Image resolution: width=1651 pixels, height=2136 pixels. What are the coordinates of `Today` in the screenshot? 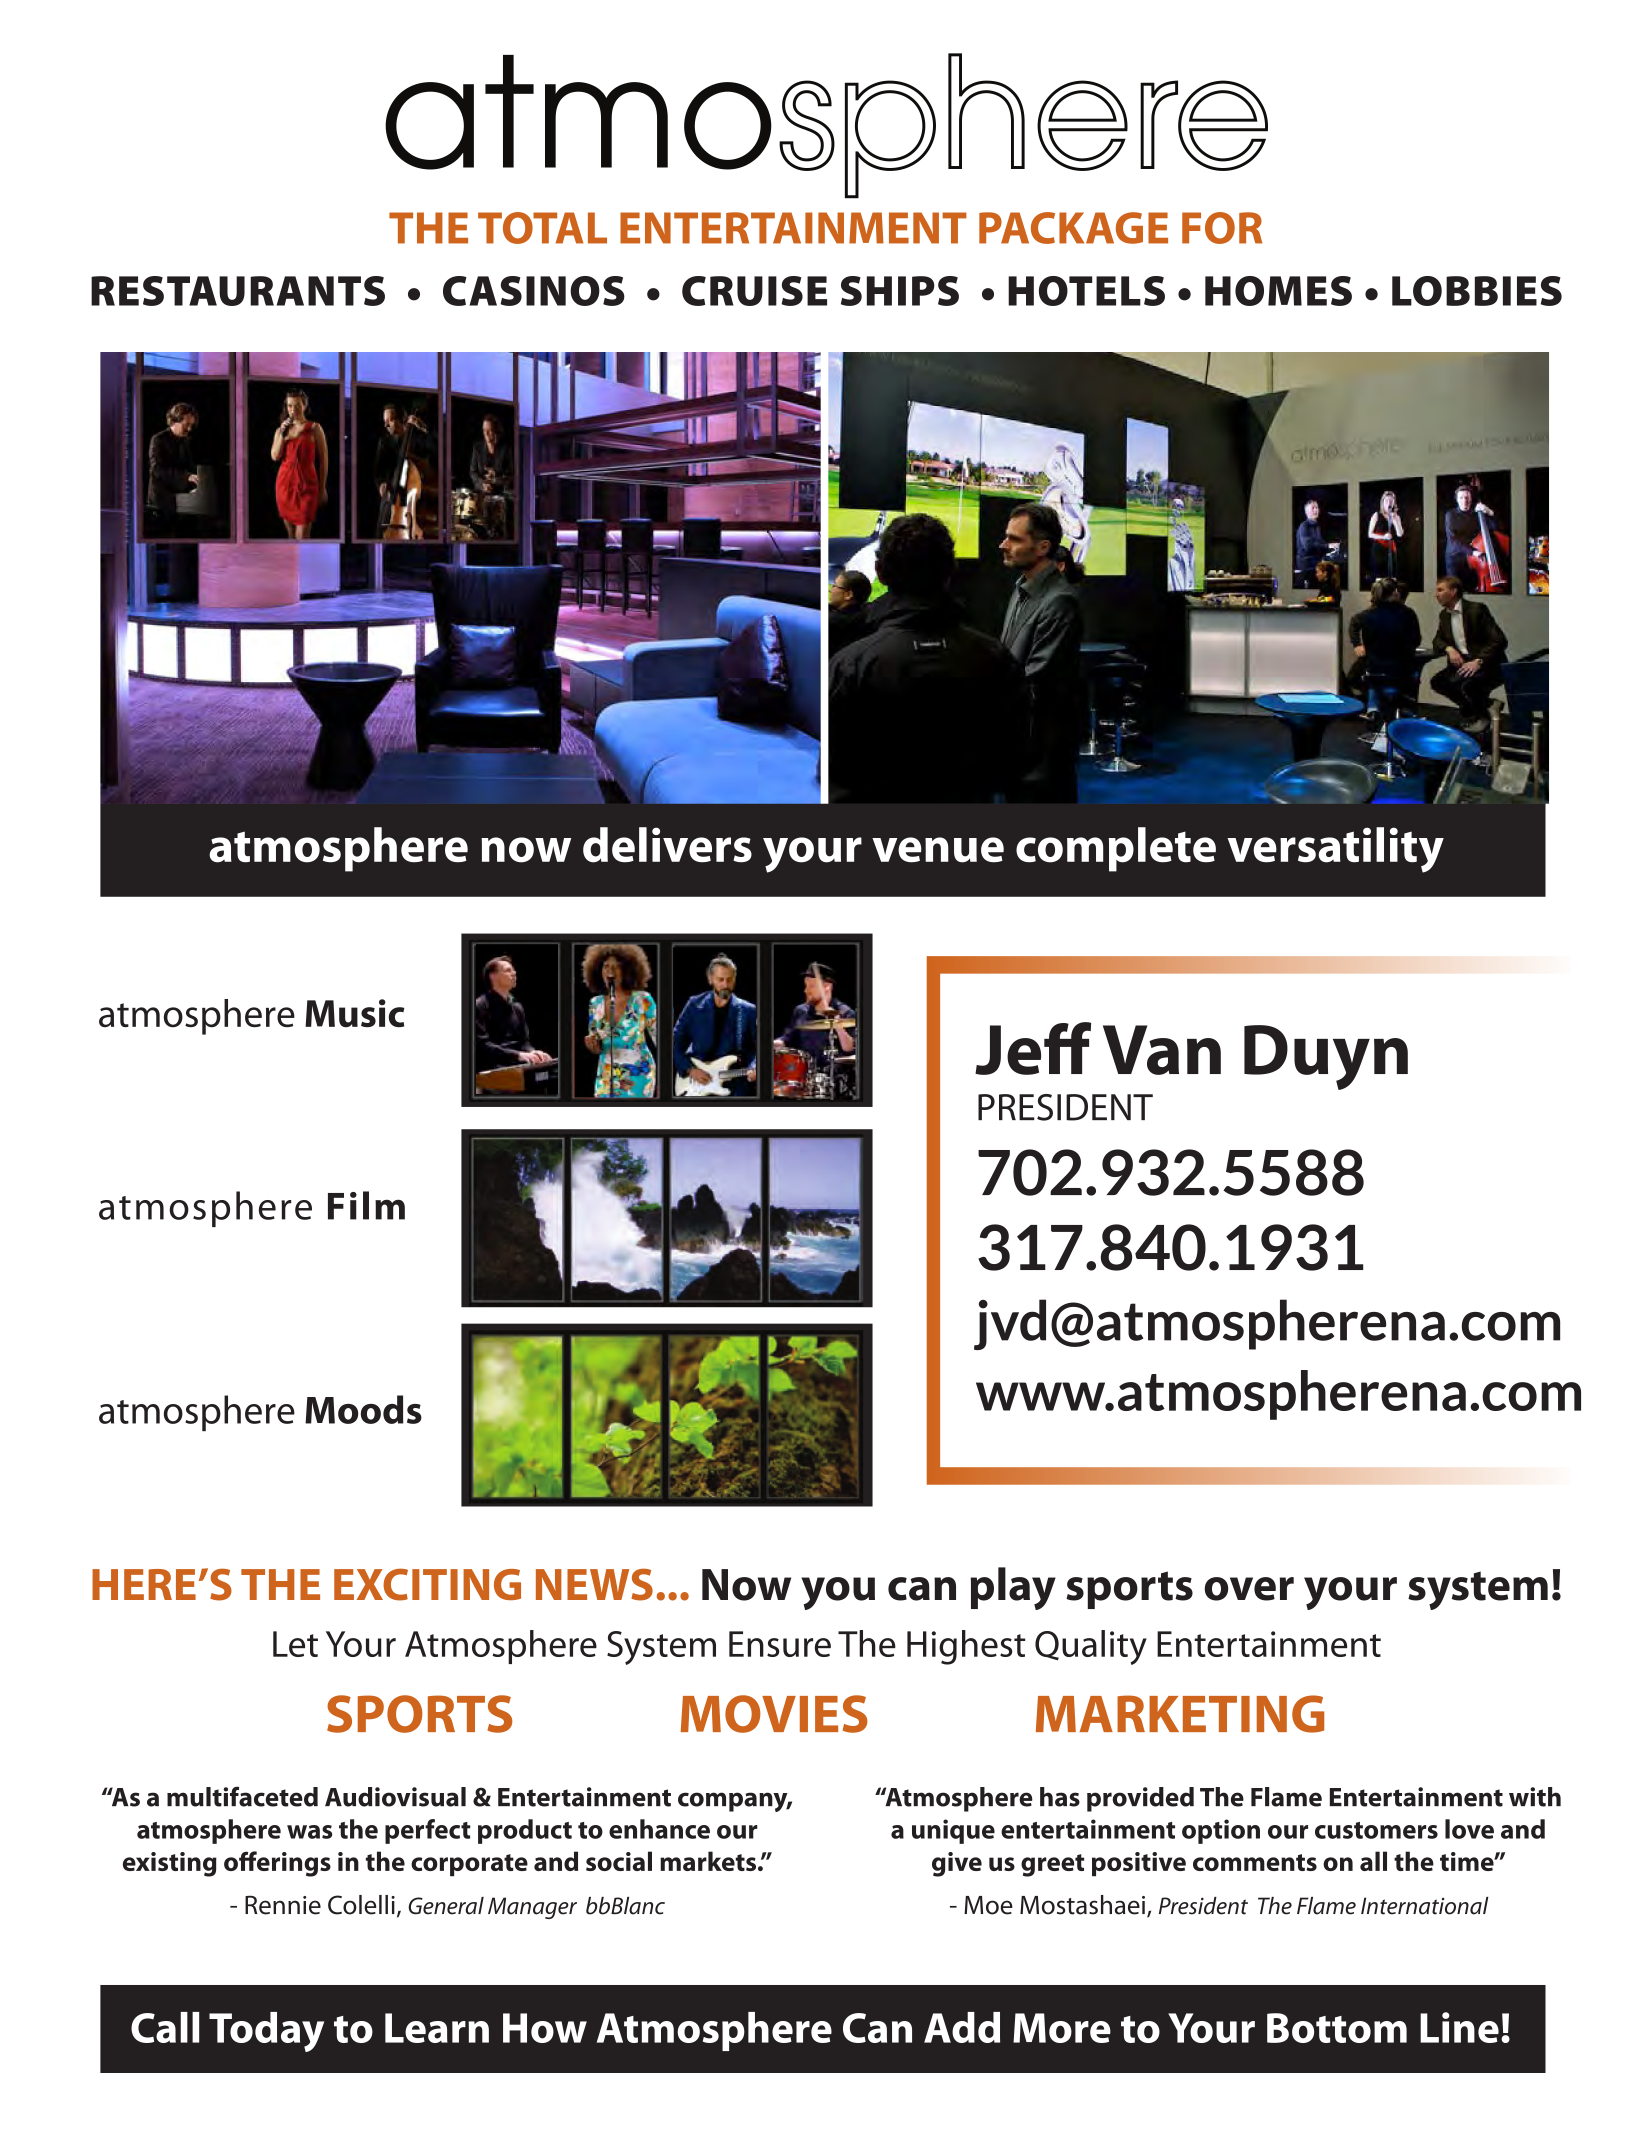 It's located at (266, 2032).
